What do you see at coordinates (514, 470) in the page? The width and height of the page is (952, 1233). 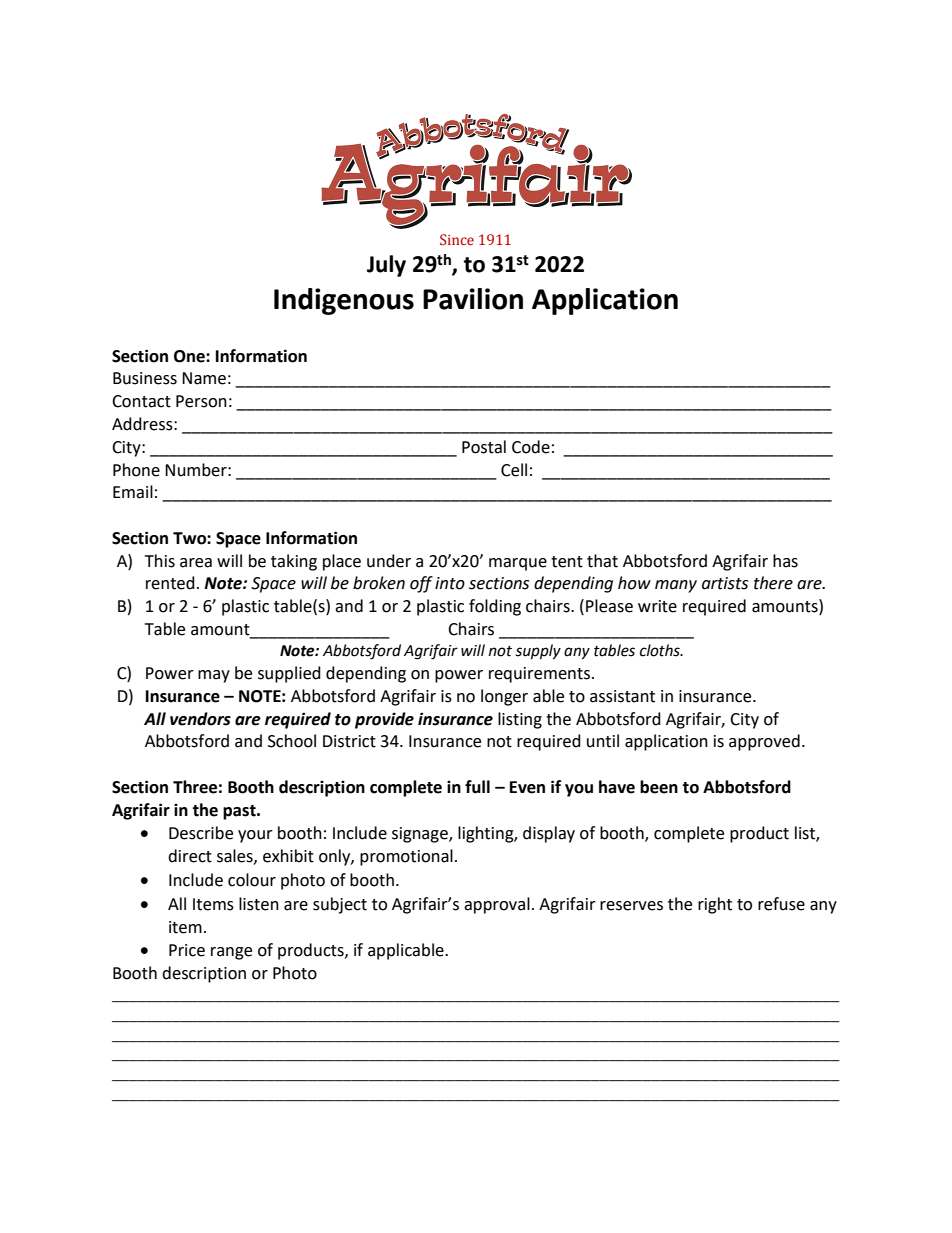 I see `Cell` at bounding box center [514, 470].
